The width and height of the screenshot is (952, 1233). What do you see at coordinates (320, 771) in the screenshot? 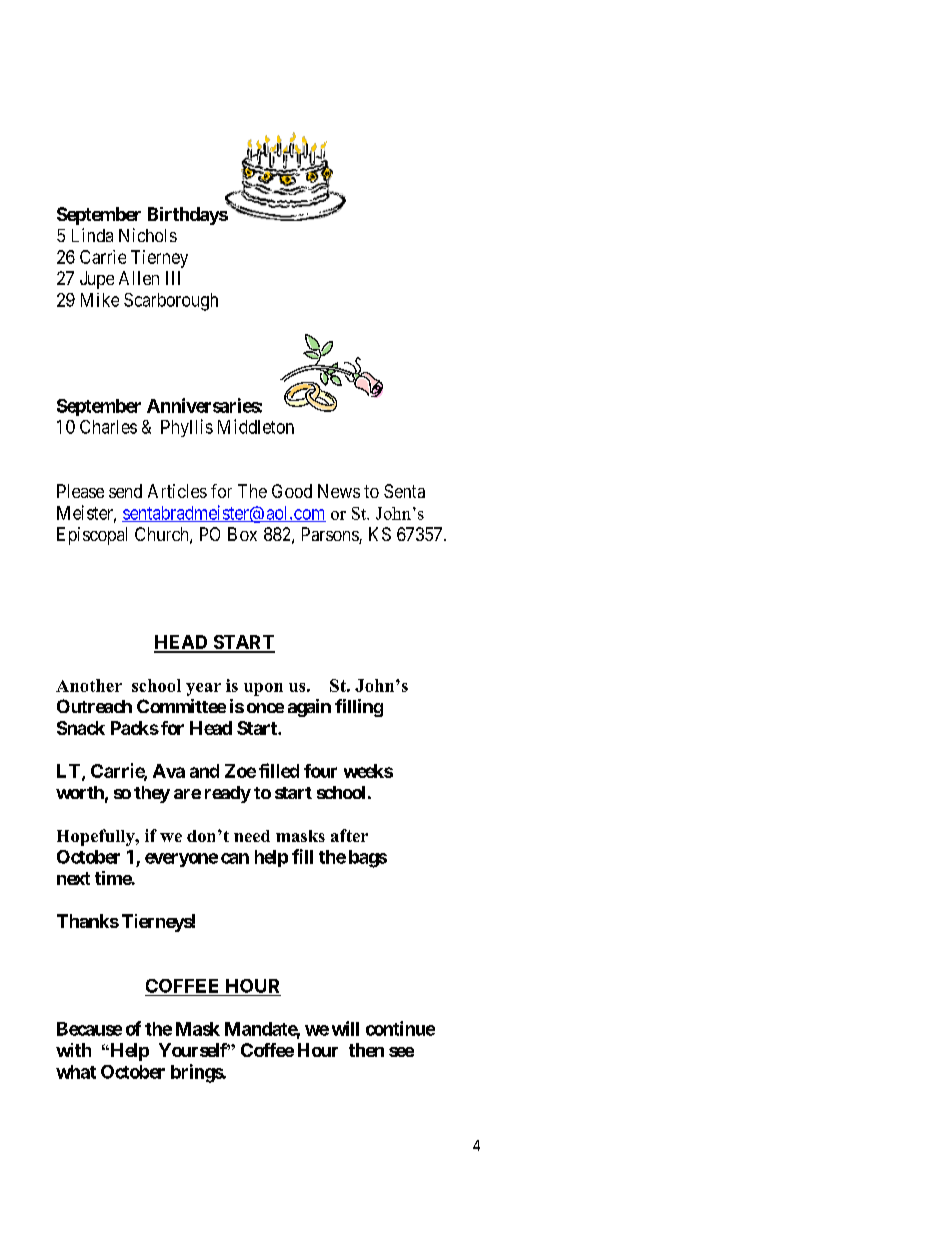
I see `four` at bounding box center [320, 771].
